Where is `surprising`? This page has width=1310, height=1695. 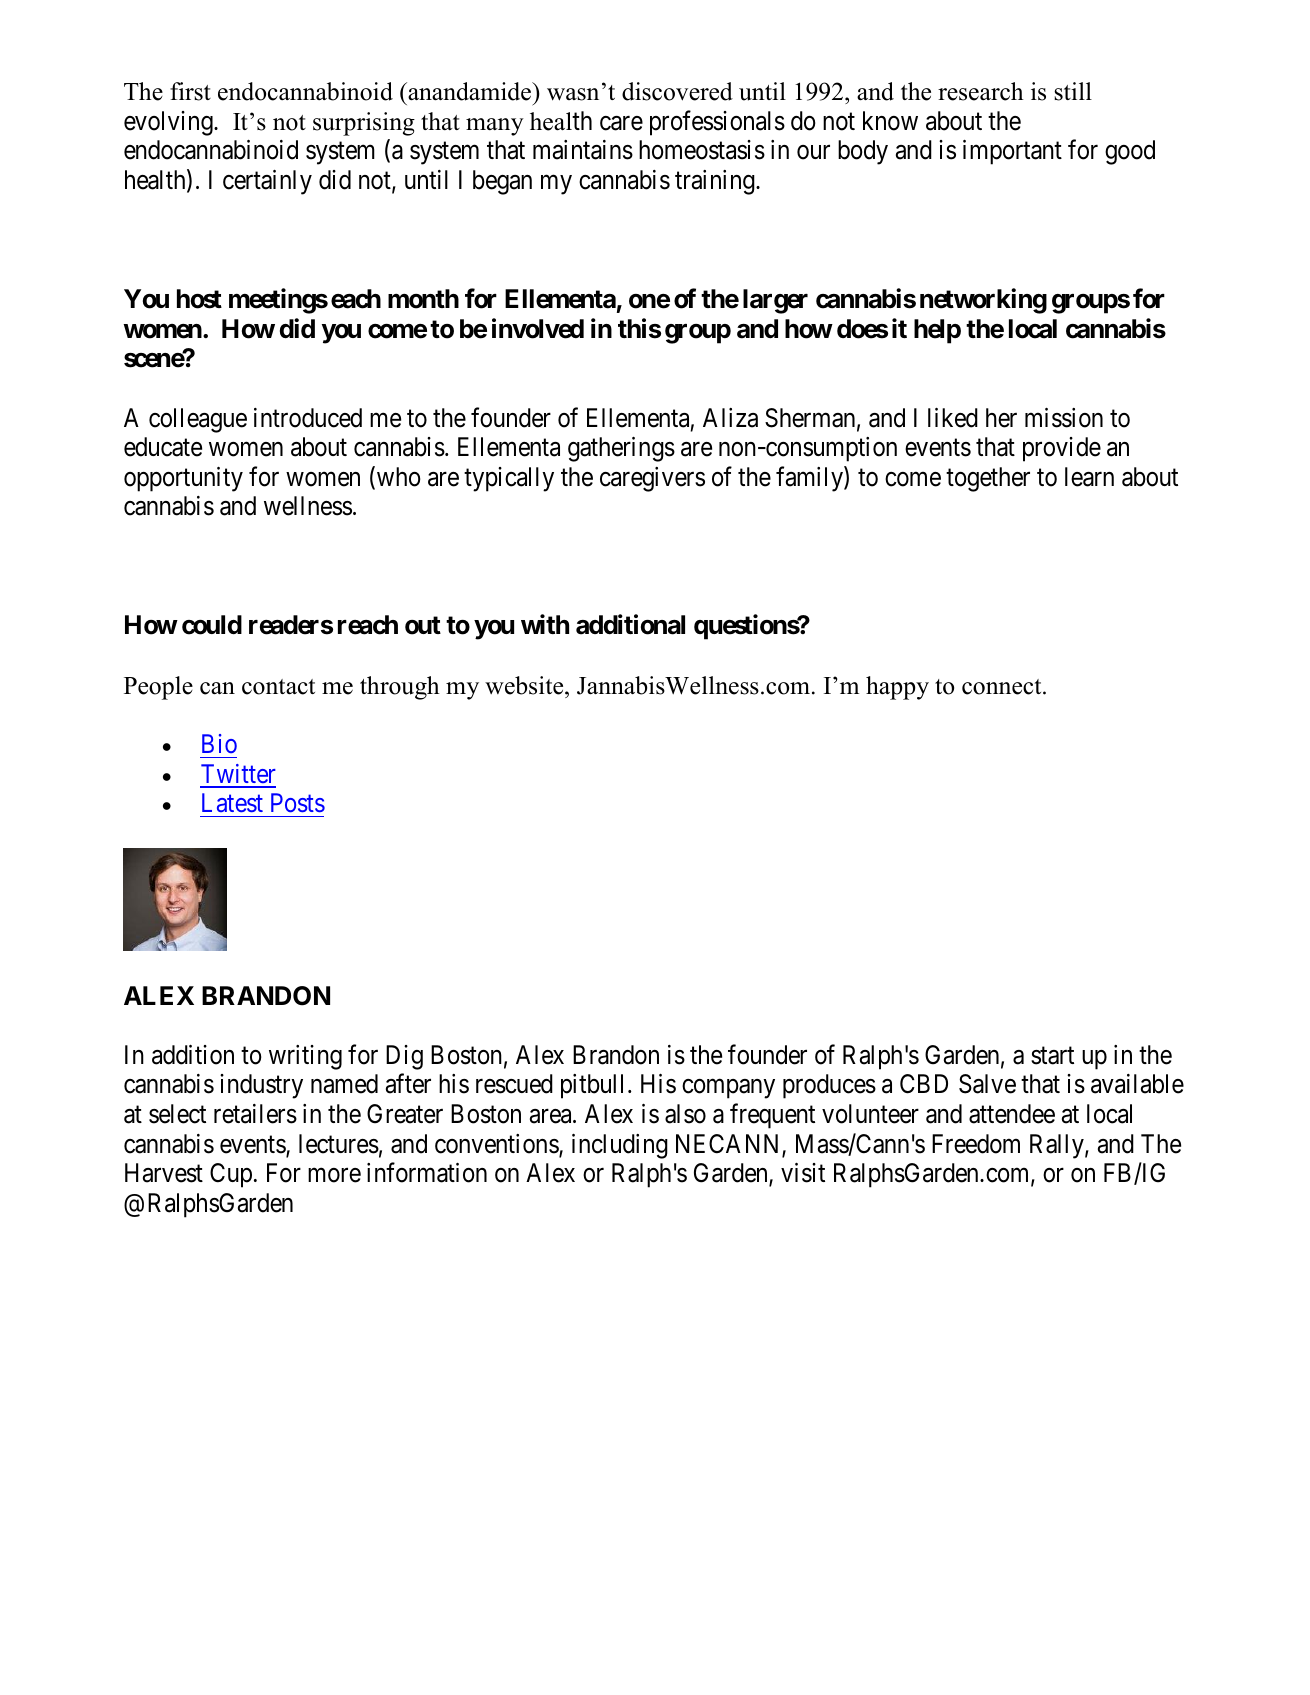 surprising is located at coordinates (364, 124).
